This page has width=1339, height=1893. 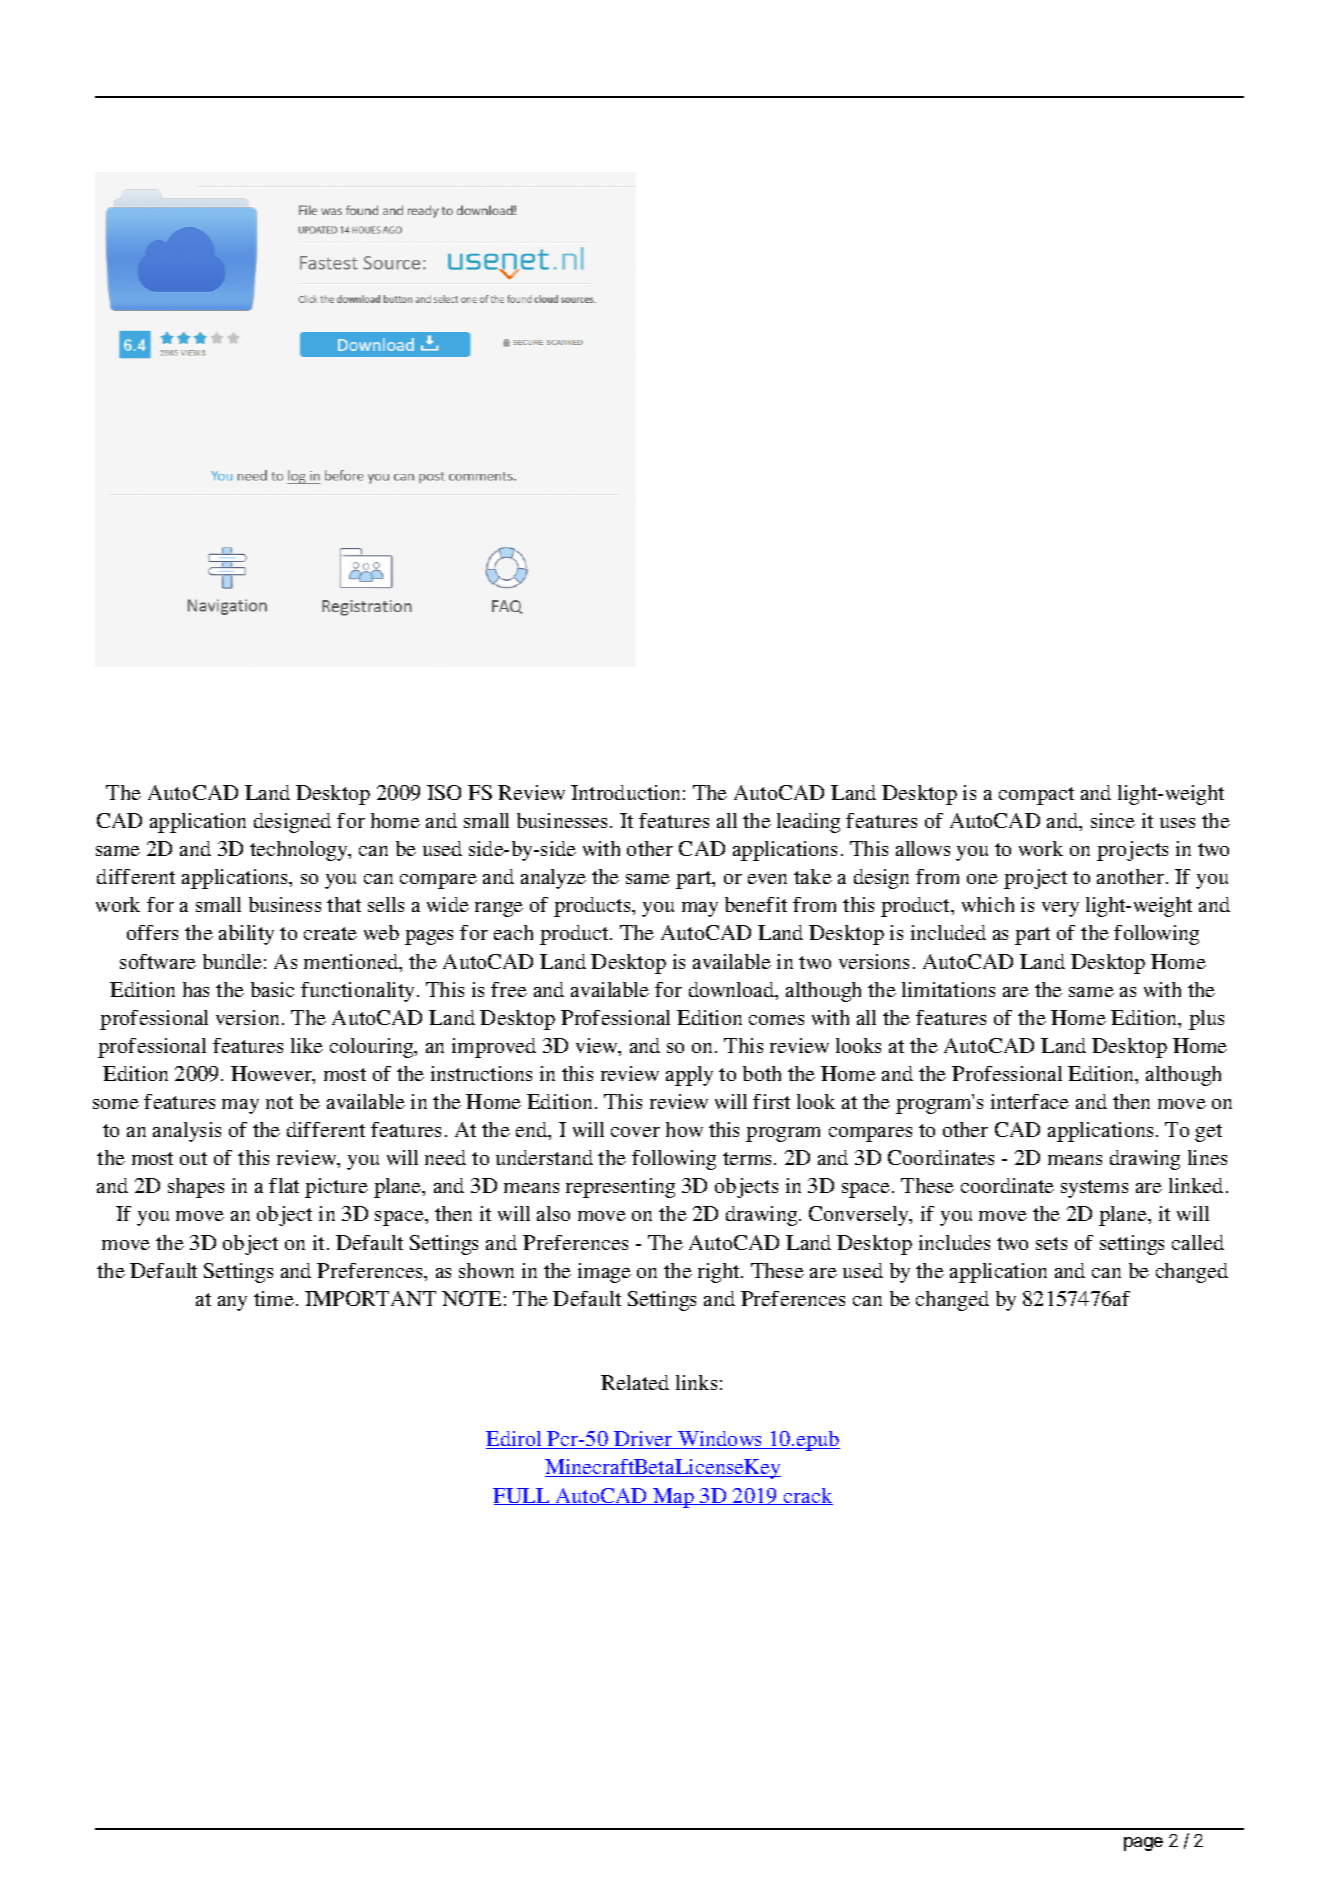 What do you see at coordinates (272, 989) in the page?
I see `basic` at bounding box center [272, 989].
